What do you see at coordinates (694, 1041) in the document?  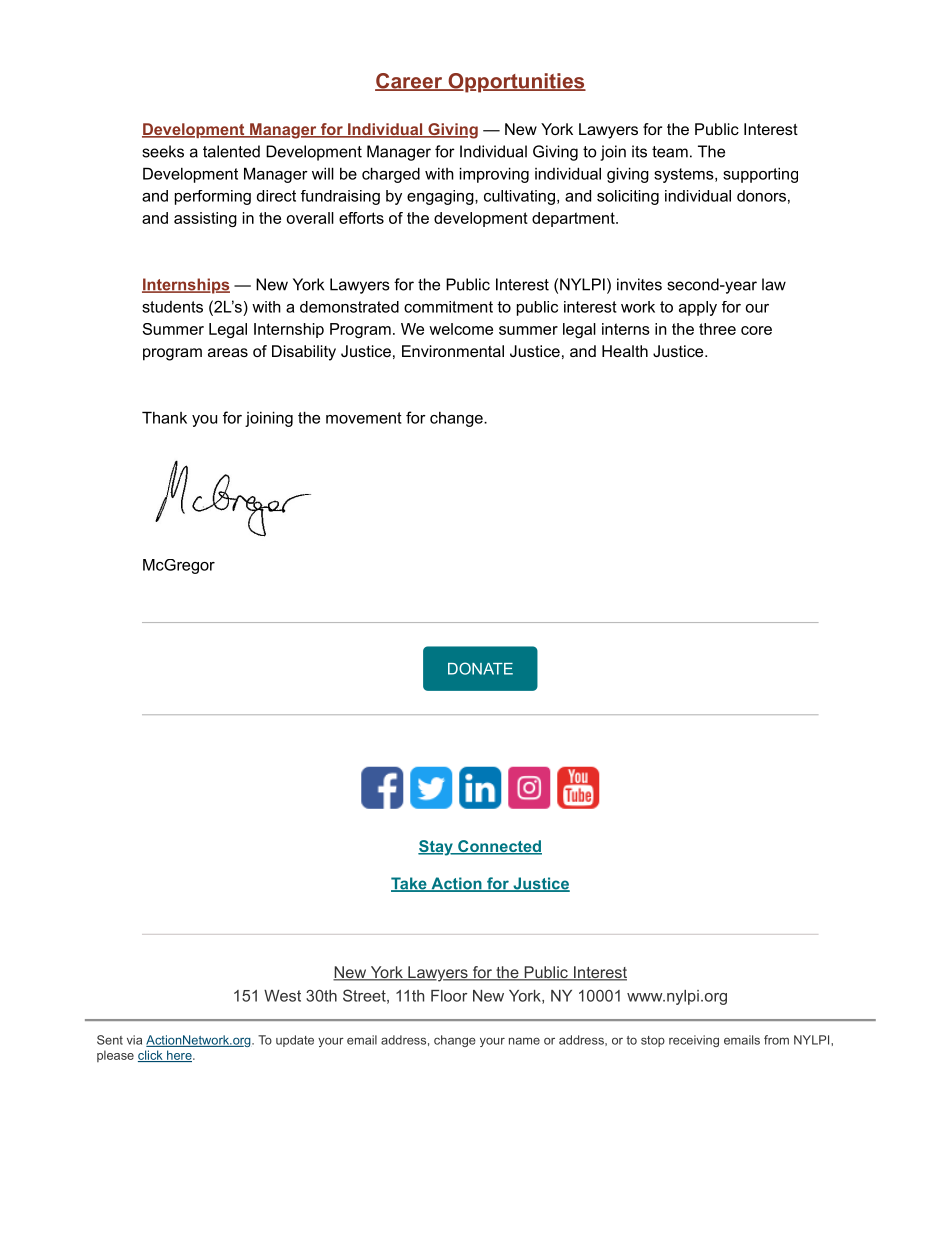 I see `receiving` at bounding box center [694, 1041].
